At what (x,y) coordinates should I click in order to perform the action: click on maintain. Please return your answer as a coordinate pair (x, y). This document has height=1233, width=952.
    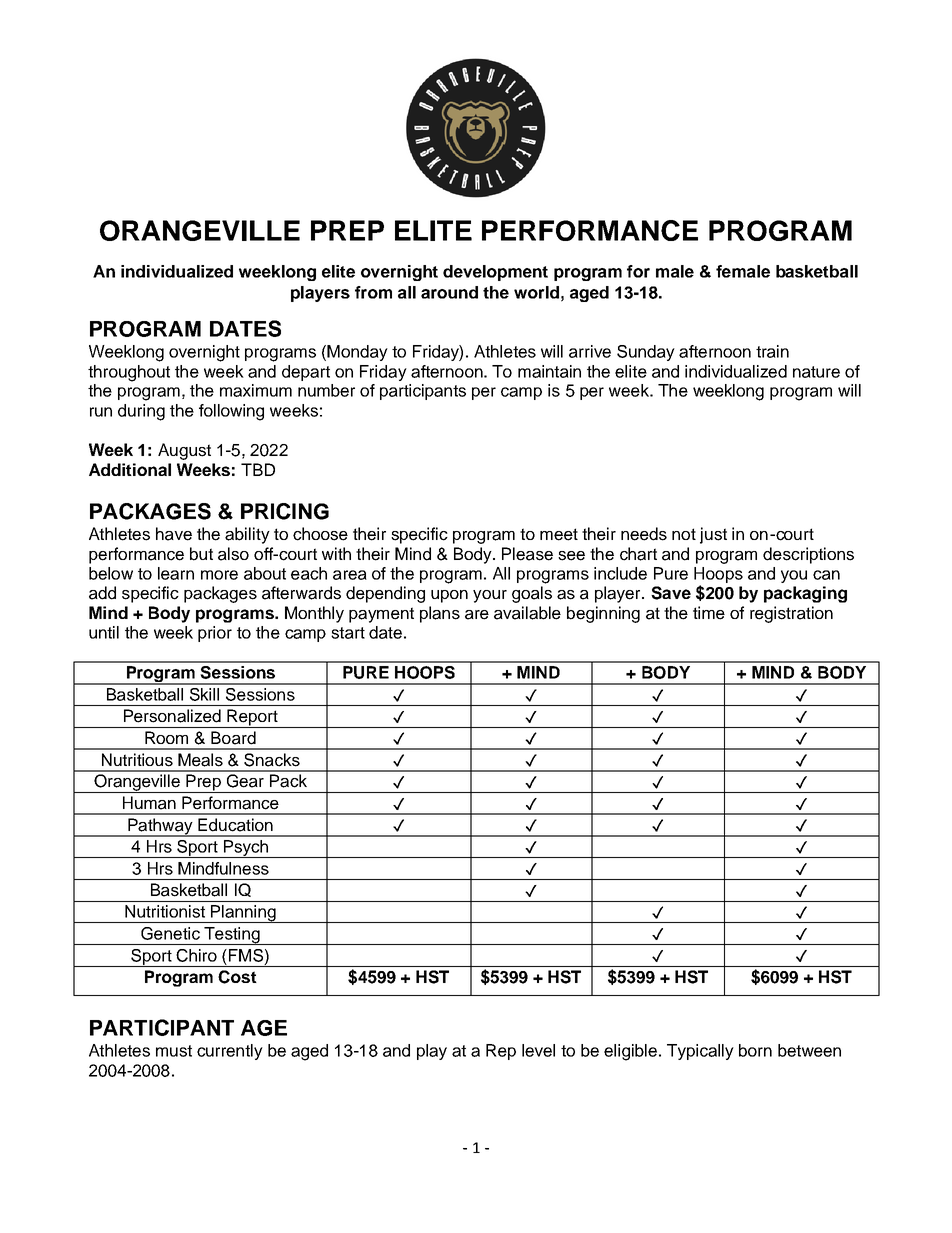
    Looking at the image, I should click on (549, 371).
